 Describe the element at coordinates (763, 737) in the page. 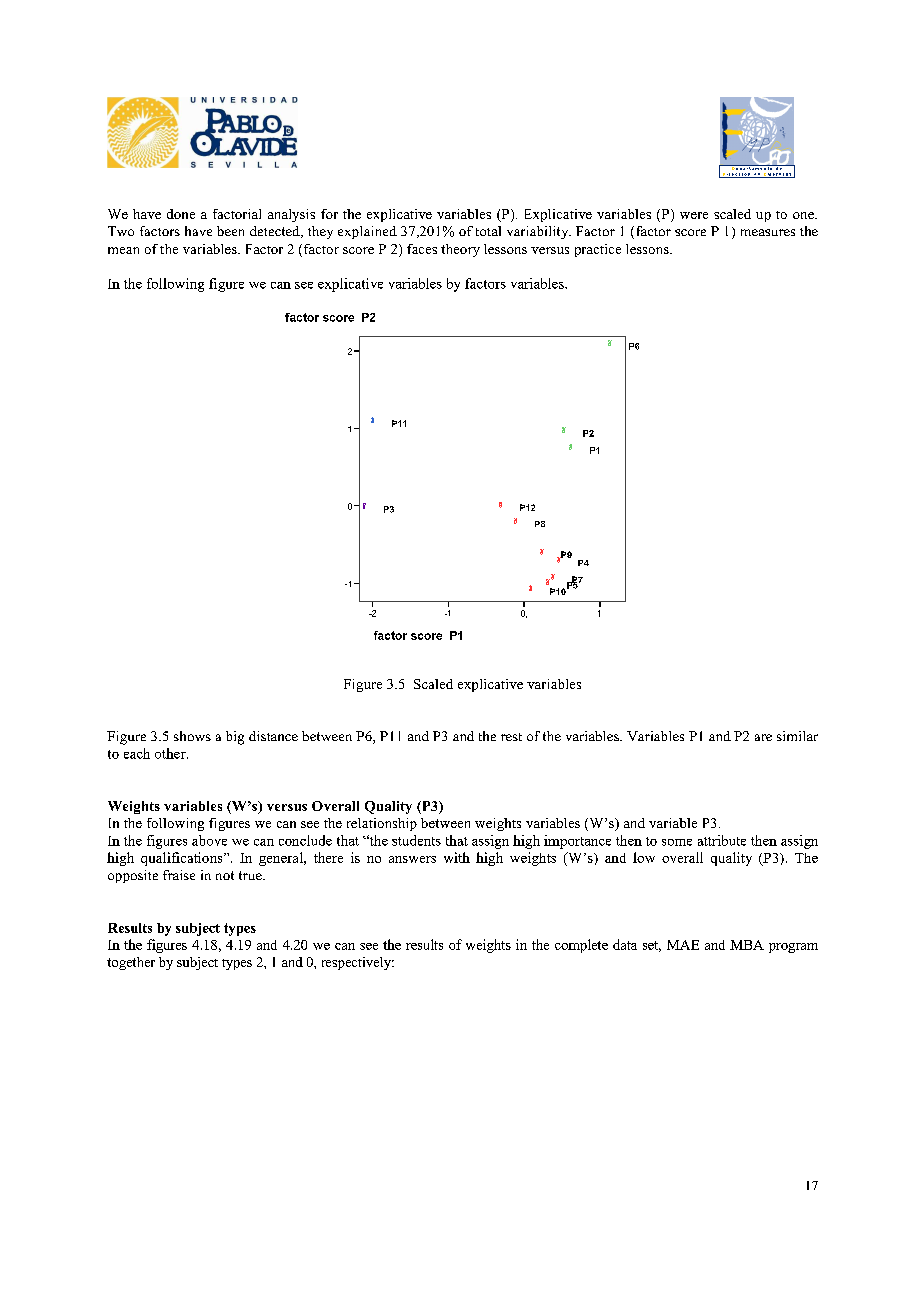

I see `are` at that location.
